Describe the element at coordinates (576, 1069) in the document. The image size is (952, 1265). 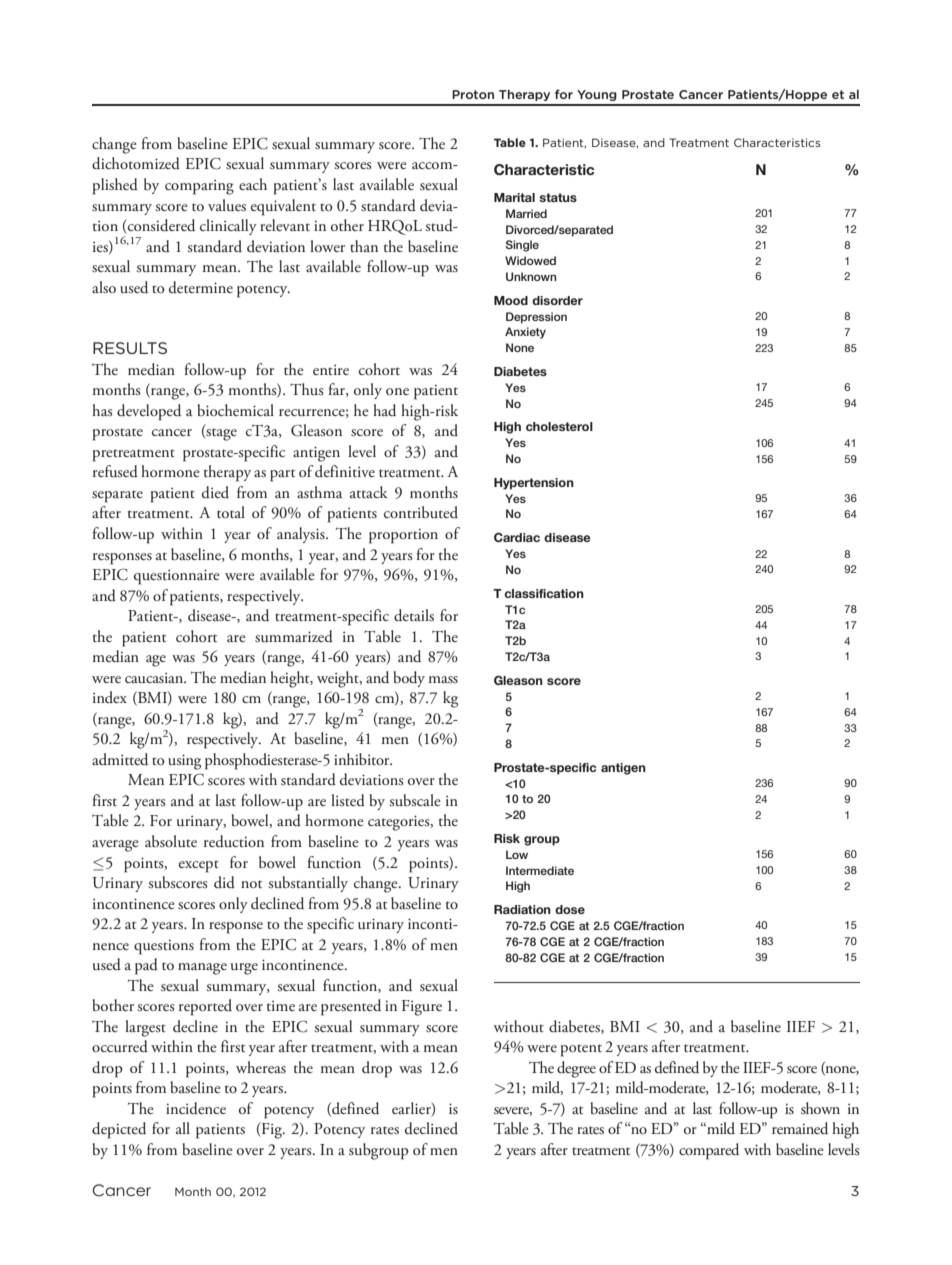
I see `degree` at that location.
